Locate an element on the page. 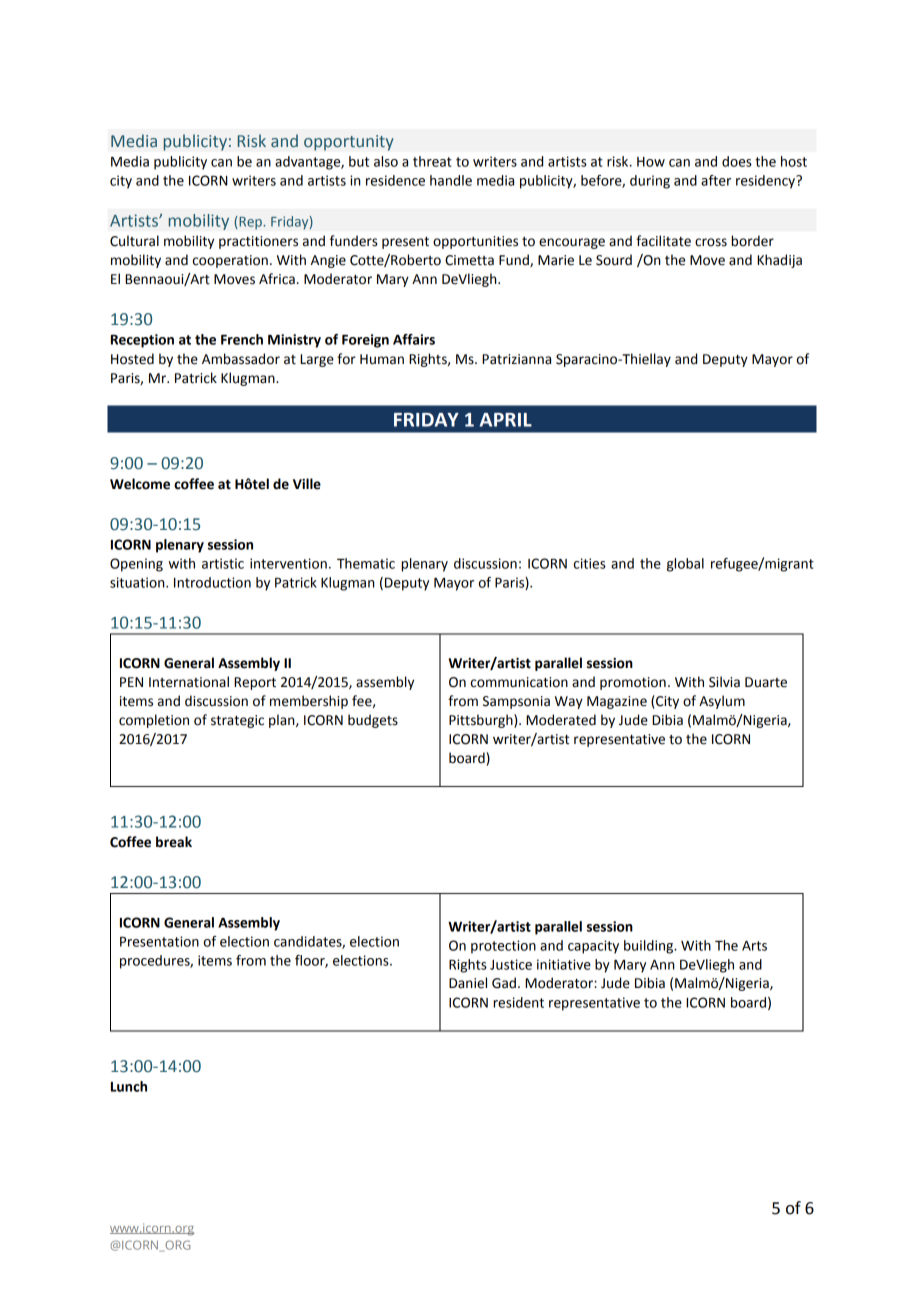  strategic is located at coordinates (237, 721).
